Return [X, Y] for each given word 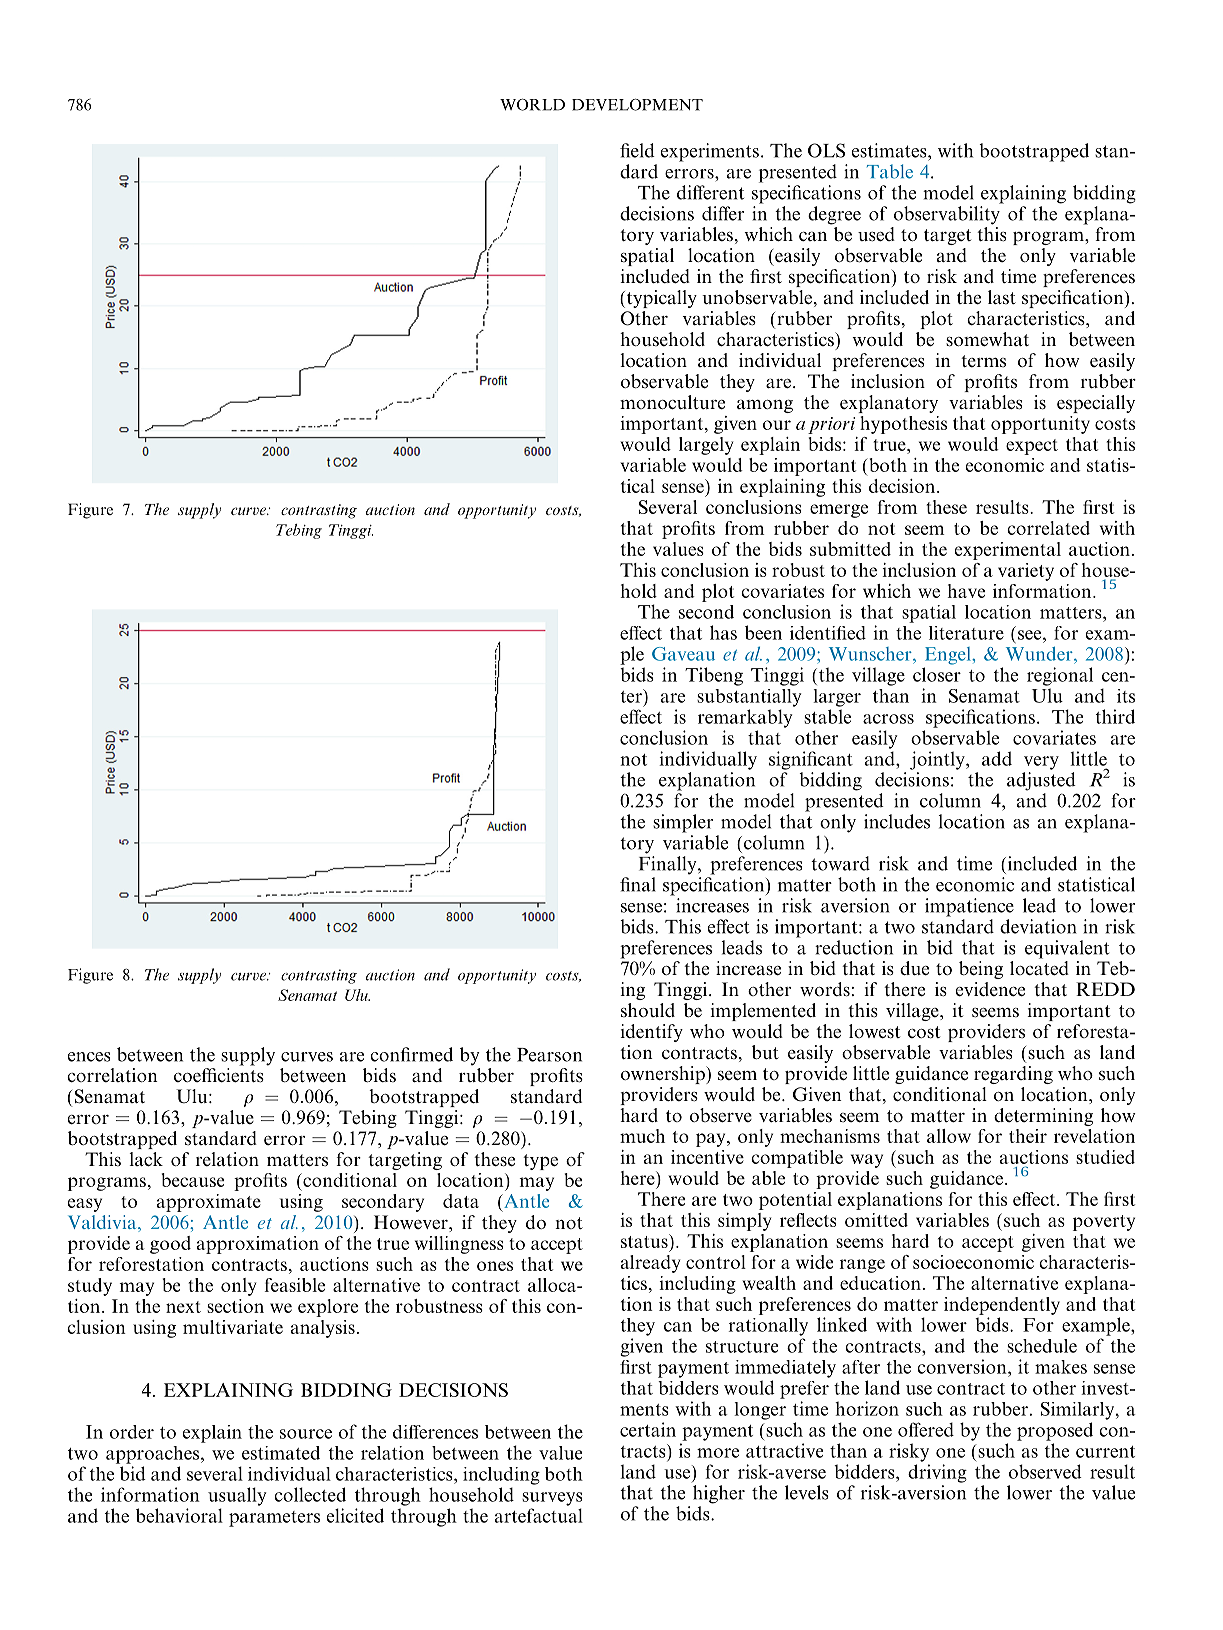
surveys [552, 1499]
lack [146, 1159]
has [723, 632]
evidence [990, 989]
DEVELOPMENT [637, 104]
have [966, 591]
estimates [890, 150]
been [763, 632]
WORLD [532, 104]
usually [237, 1496]
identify [651, 1033]
